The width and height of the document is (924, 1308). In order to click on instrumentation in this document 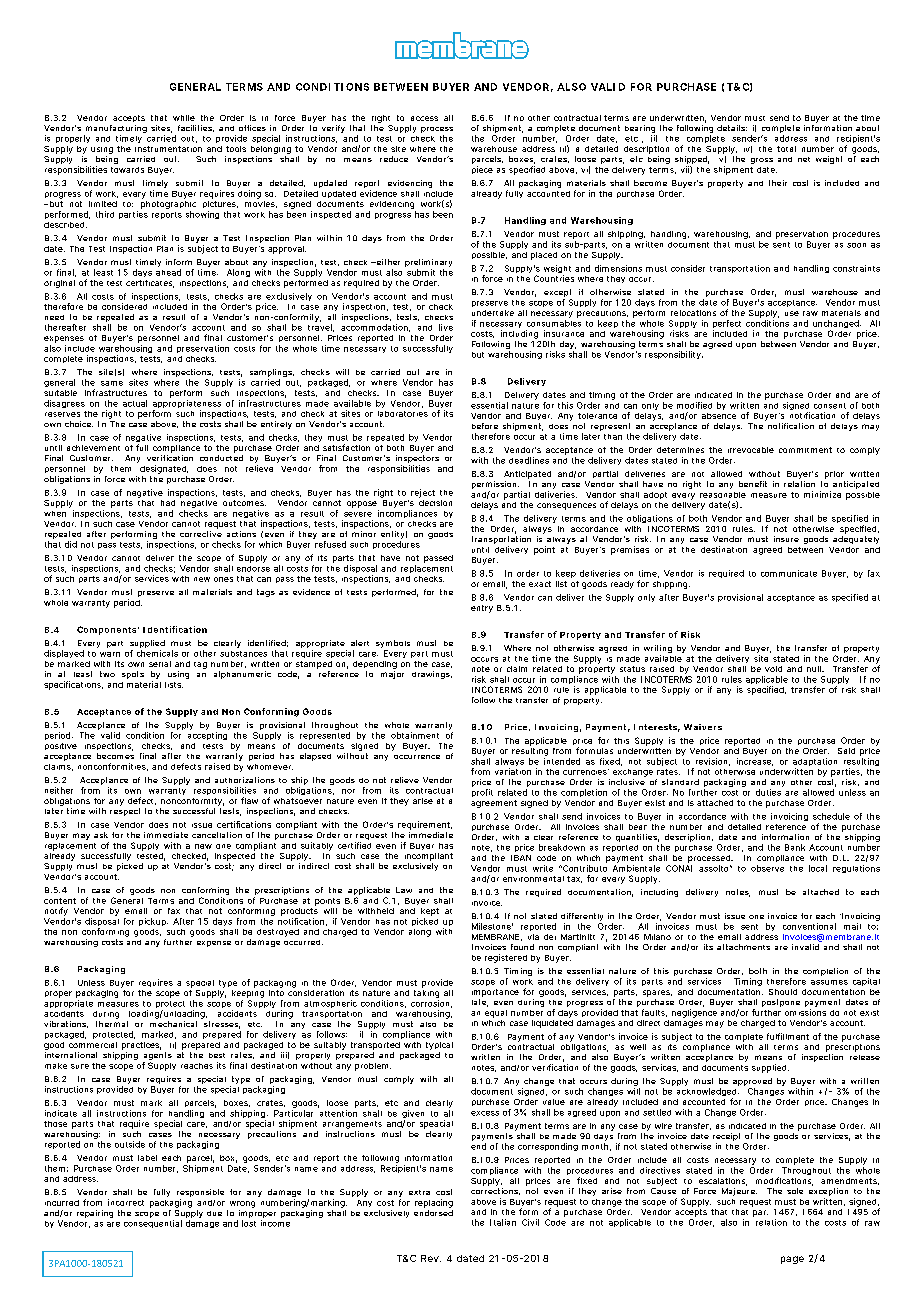, I will do `click(168, 149)`.
